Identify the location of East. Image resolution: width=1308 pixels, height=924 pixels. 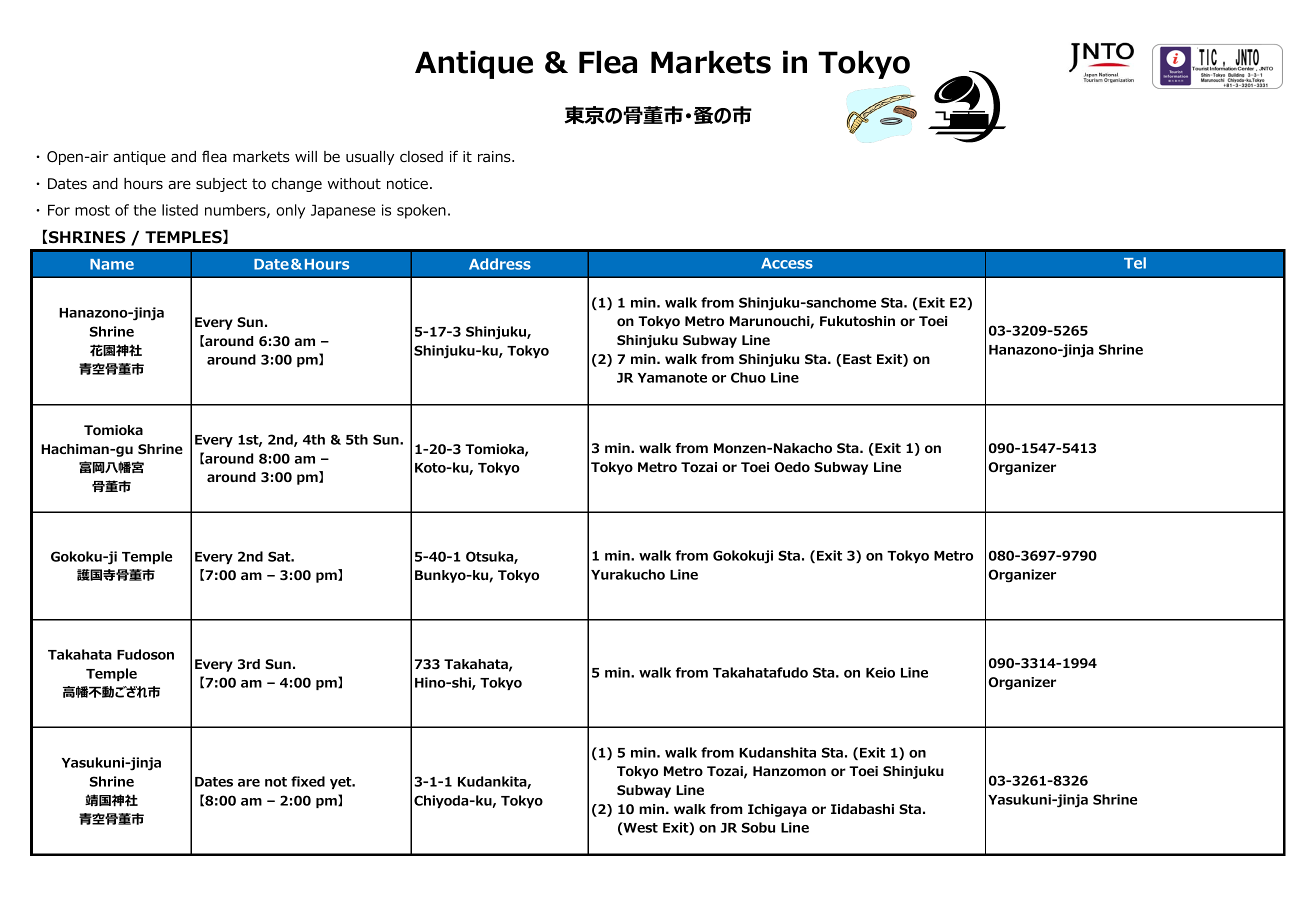
(857, 359).
